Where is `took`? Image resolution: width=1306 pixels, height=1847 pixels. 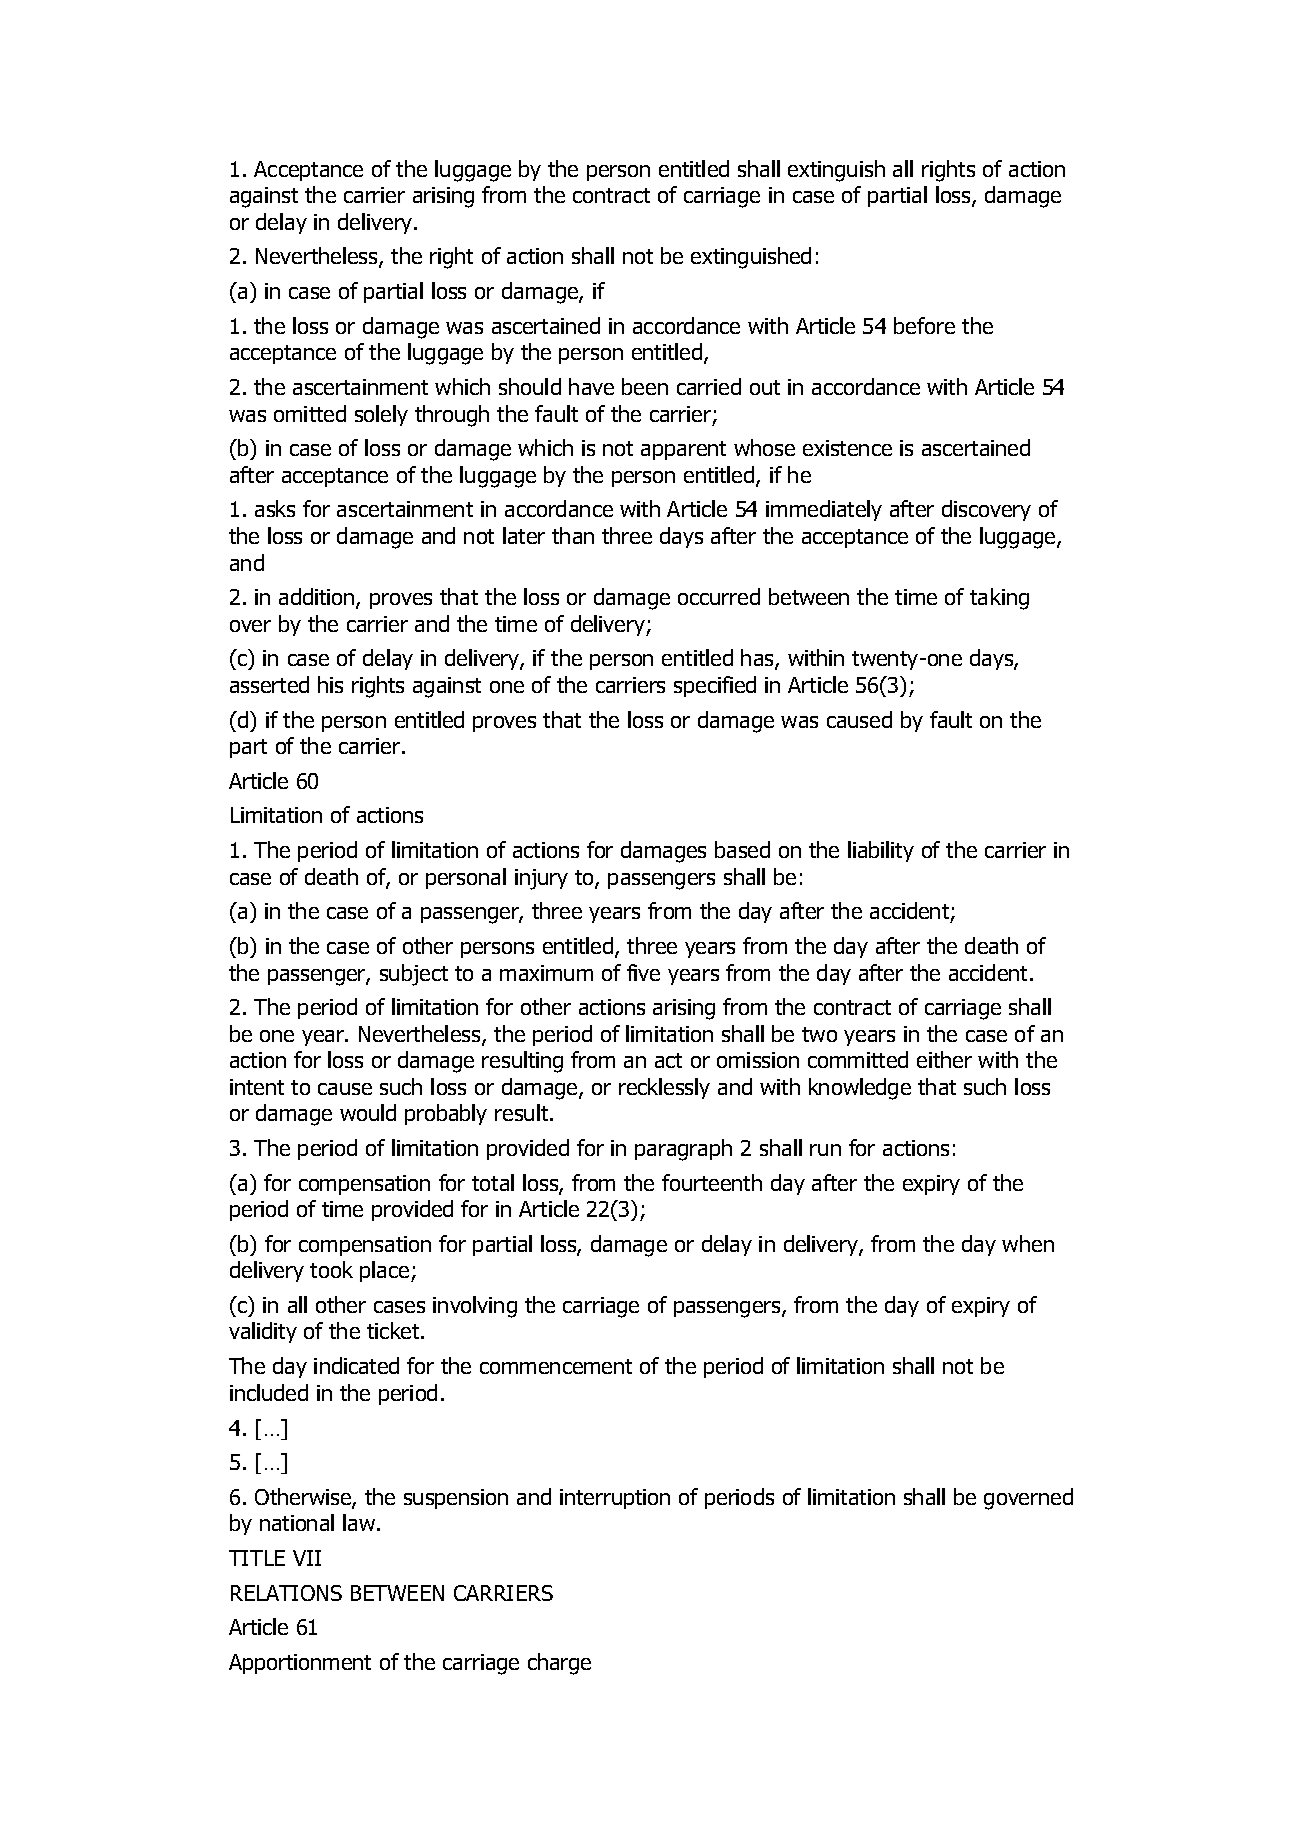 took is located at coordinates (331, 1269).
